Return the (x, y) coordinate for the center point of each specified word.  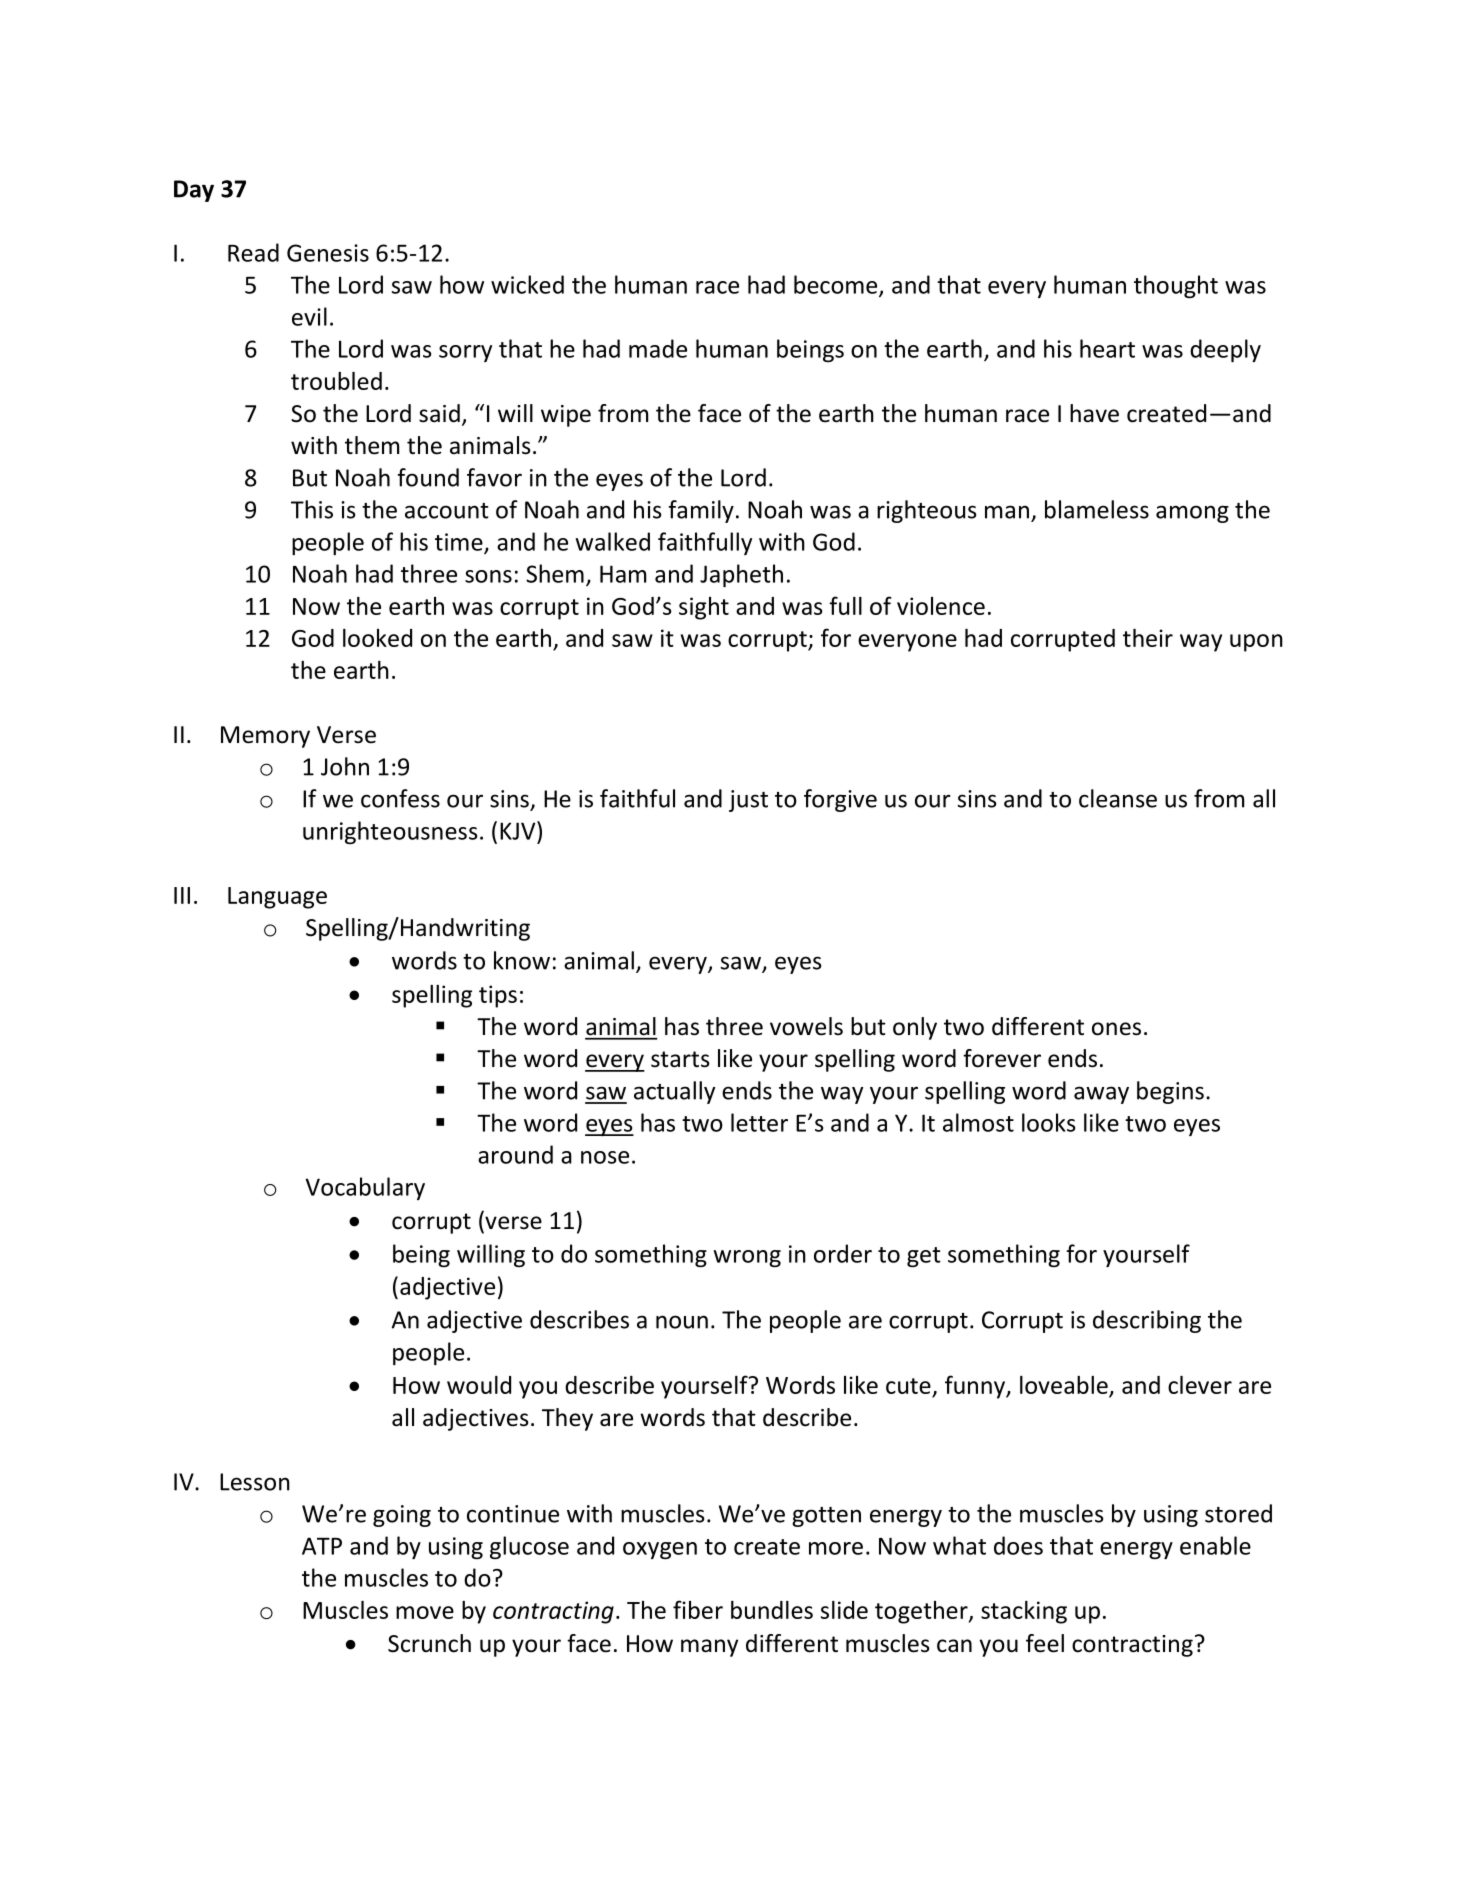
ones (1116, 1029)
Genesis (328, 253)
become (837, 285)
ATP (322, 1546)
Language (277, 898)
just (748, 801)
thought (1176, 286)
